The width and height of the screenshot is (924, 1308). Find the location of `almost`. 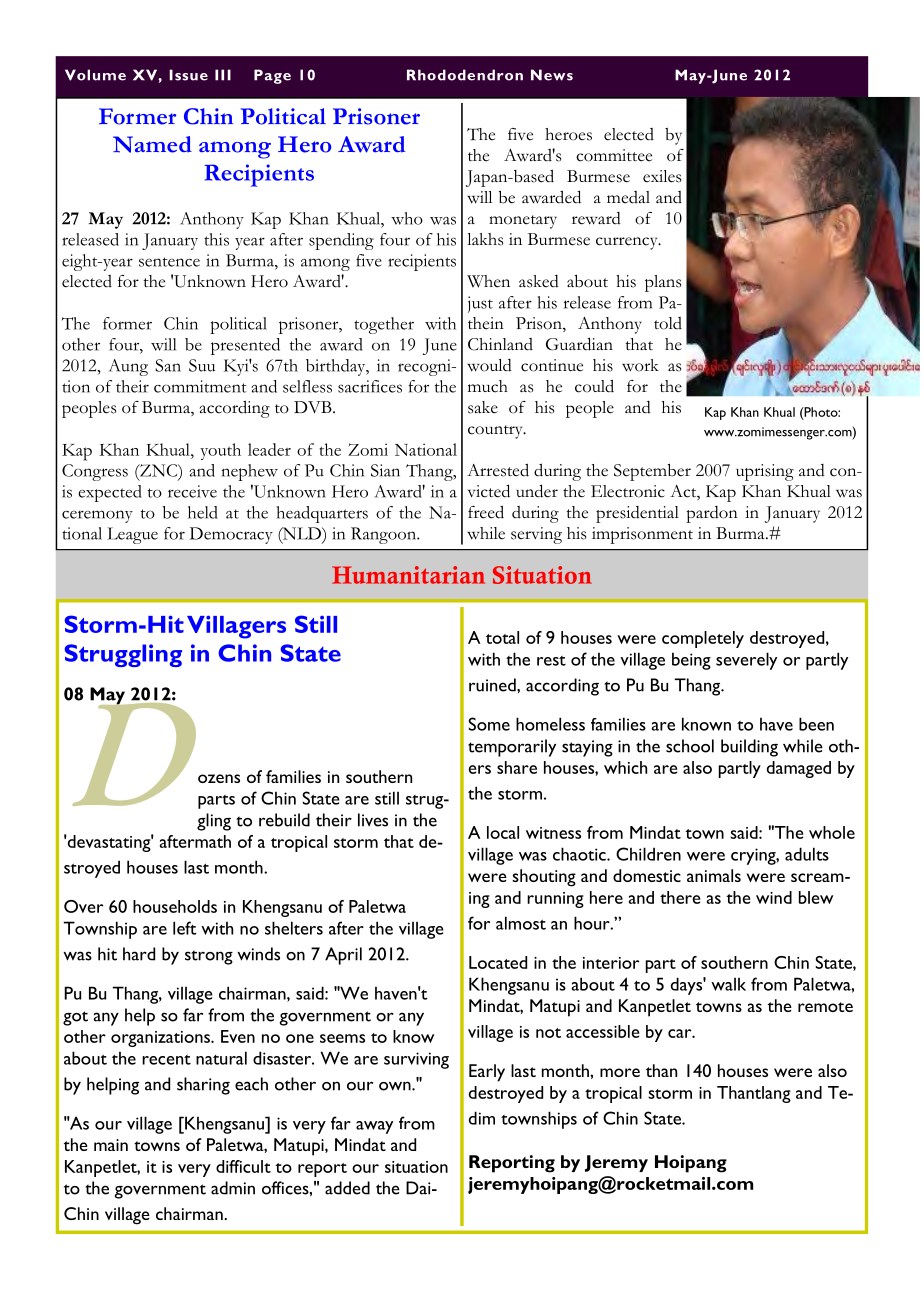

almost is located at coordinates (521, 923).
